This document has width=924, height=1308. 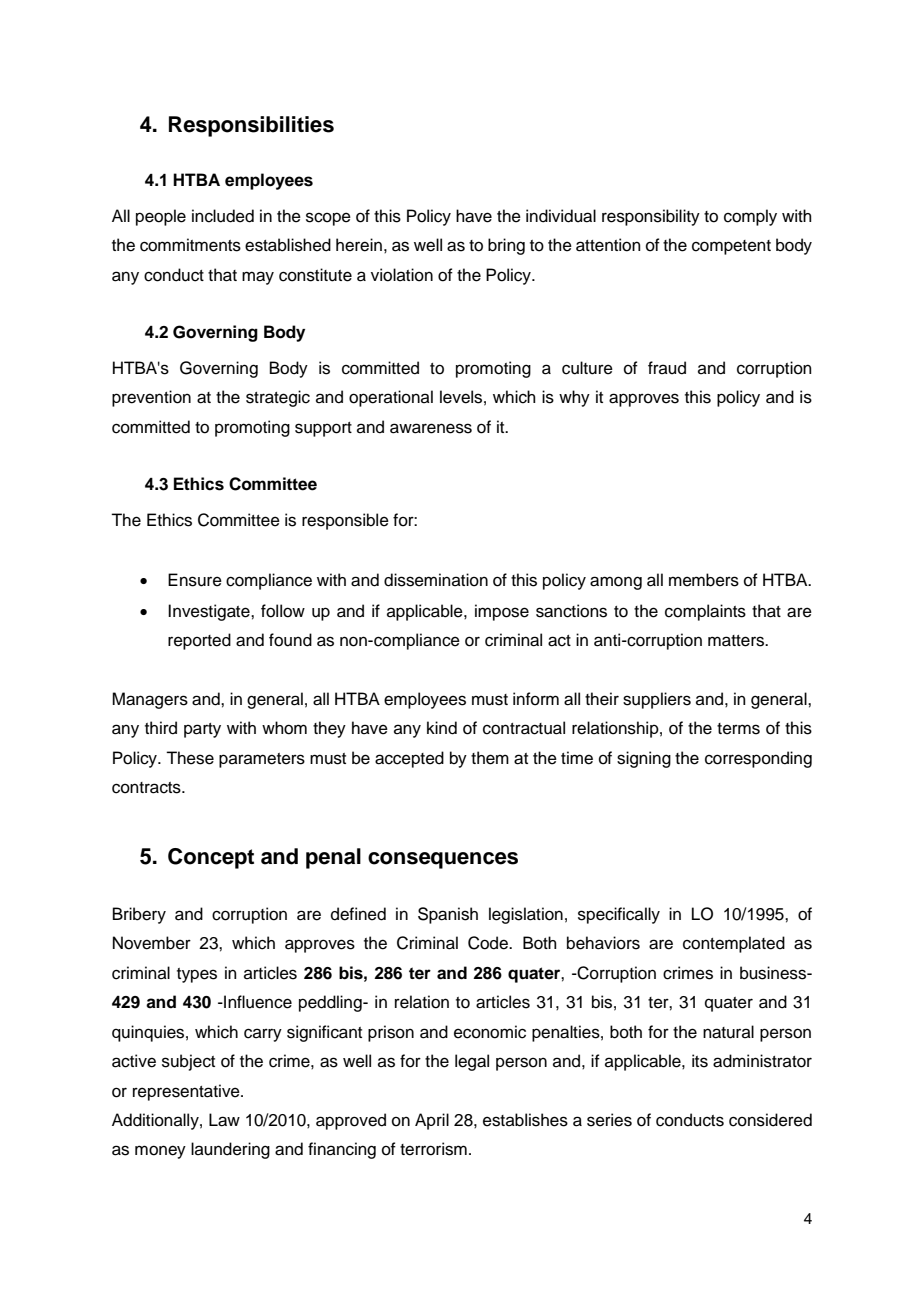 I want to click on Law, so click(x=224, y=1120).
